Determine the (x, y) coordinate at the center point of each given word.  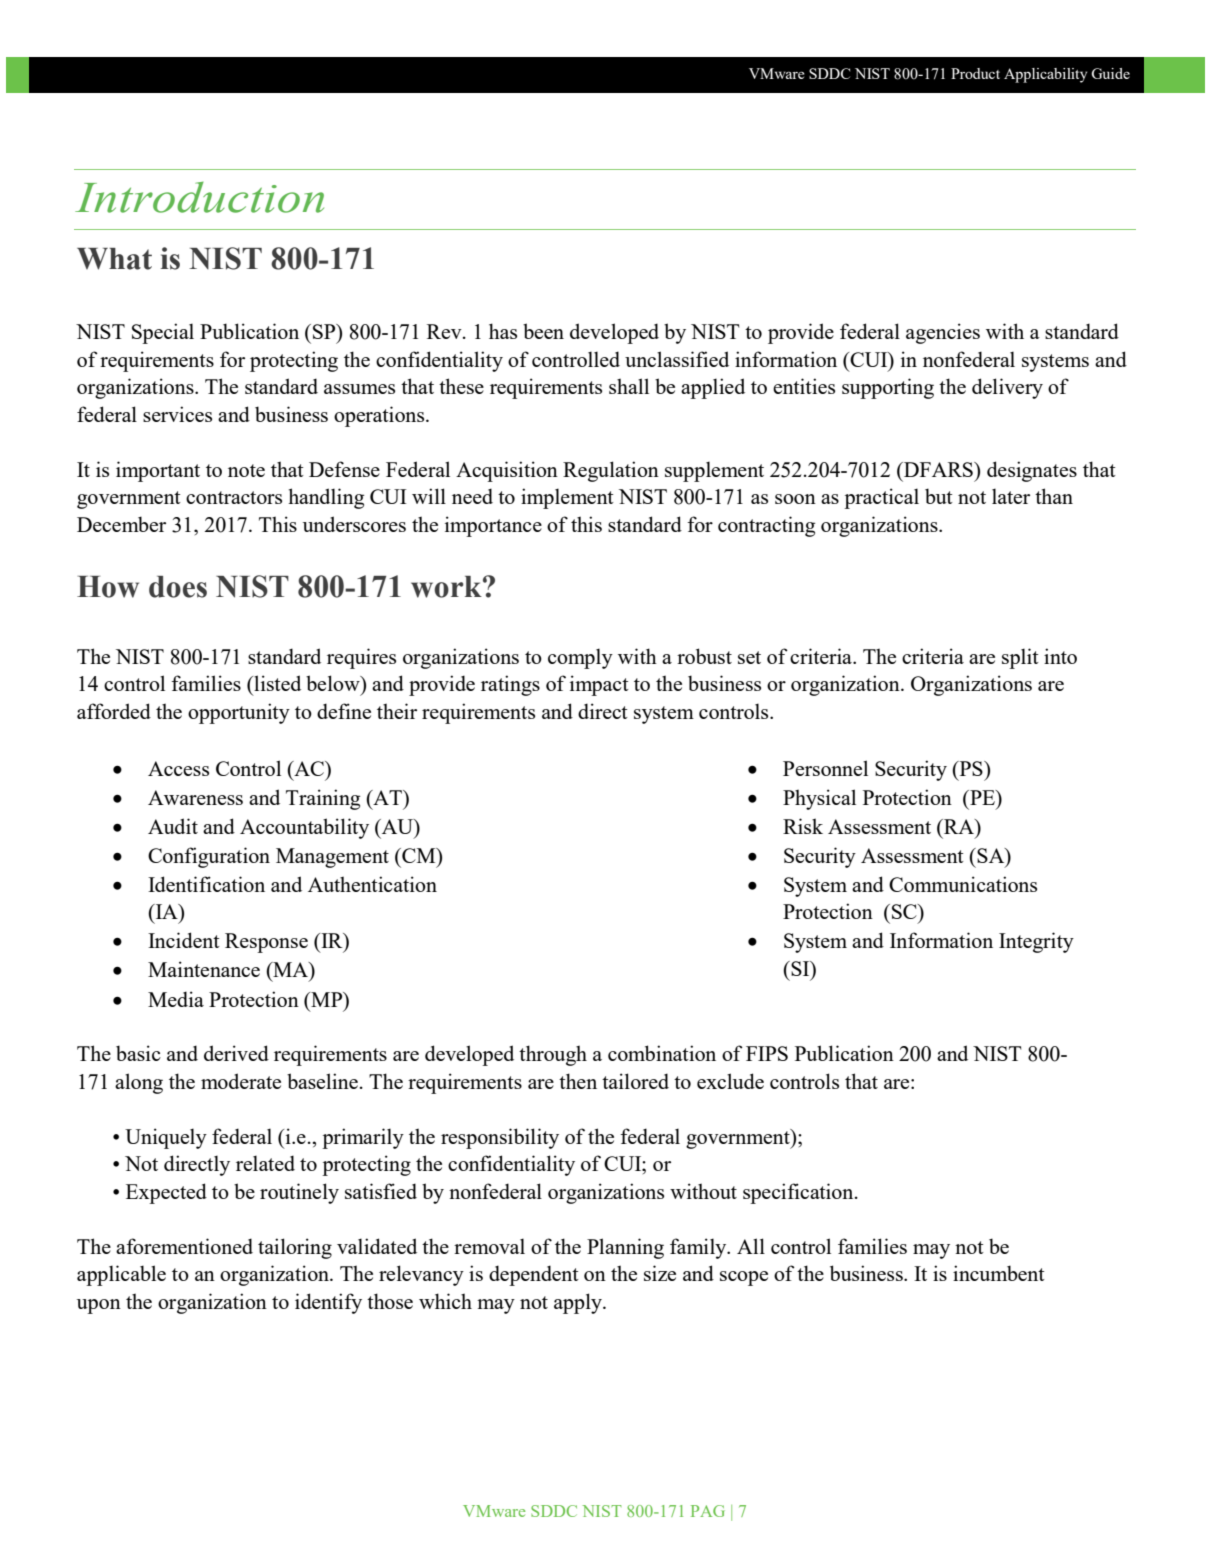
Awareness (195, 797)
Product (975, 73)
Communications (963, 884)
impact (599, 685)
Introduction (199, 197)
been (543, 331)
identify (328, 1303)
